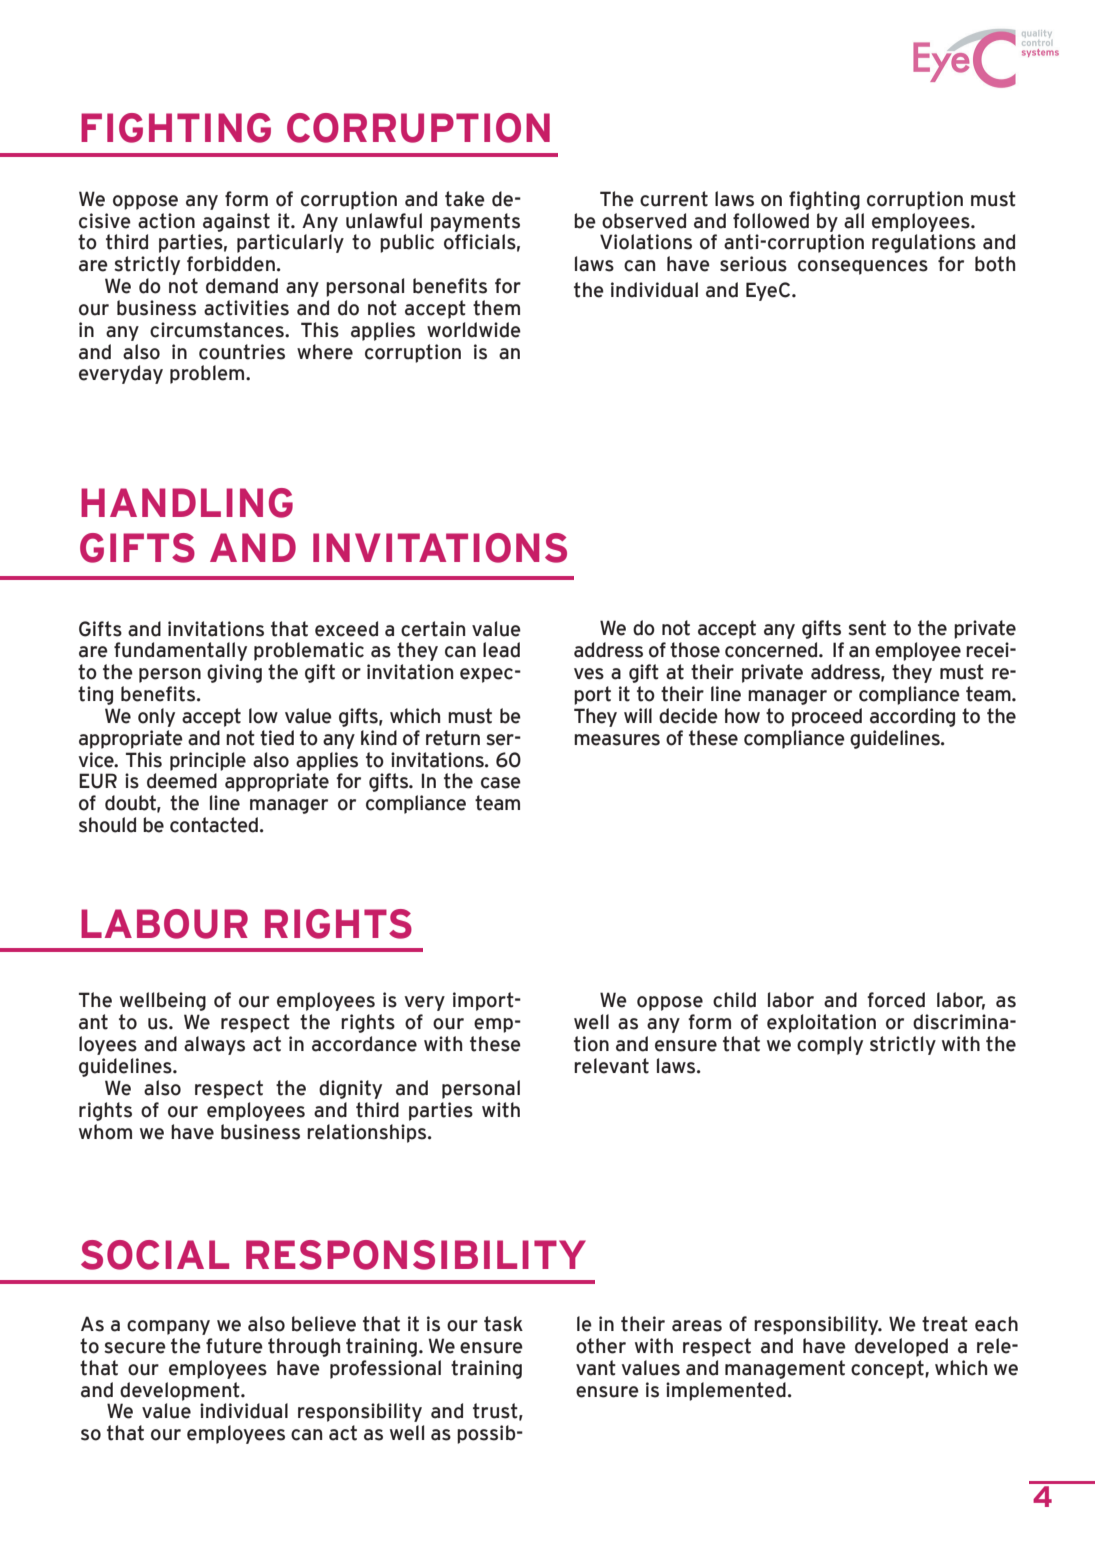  What do you see at coordinates (182, 781) in the document?
I see `deemed` at bounding box center [182, 781].
